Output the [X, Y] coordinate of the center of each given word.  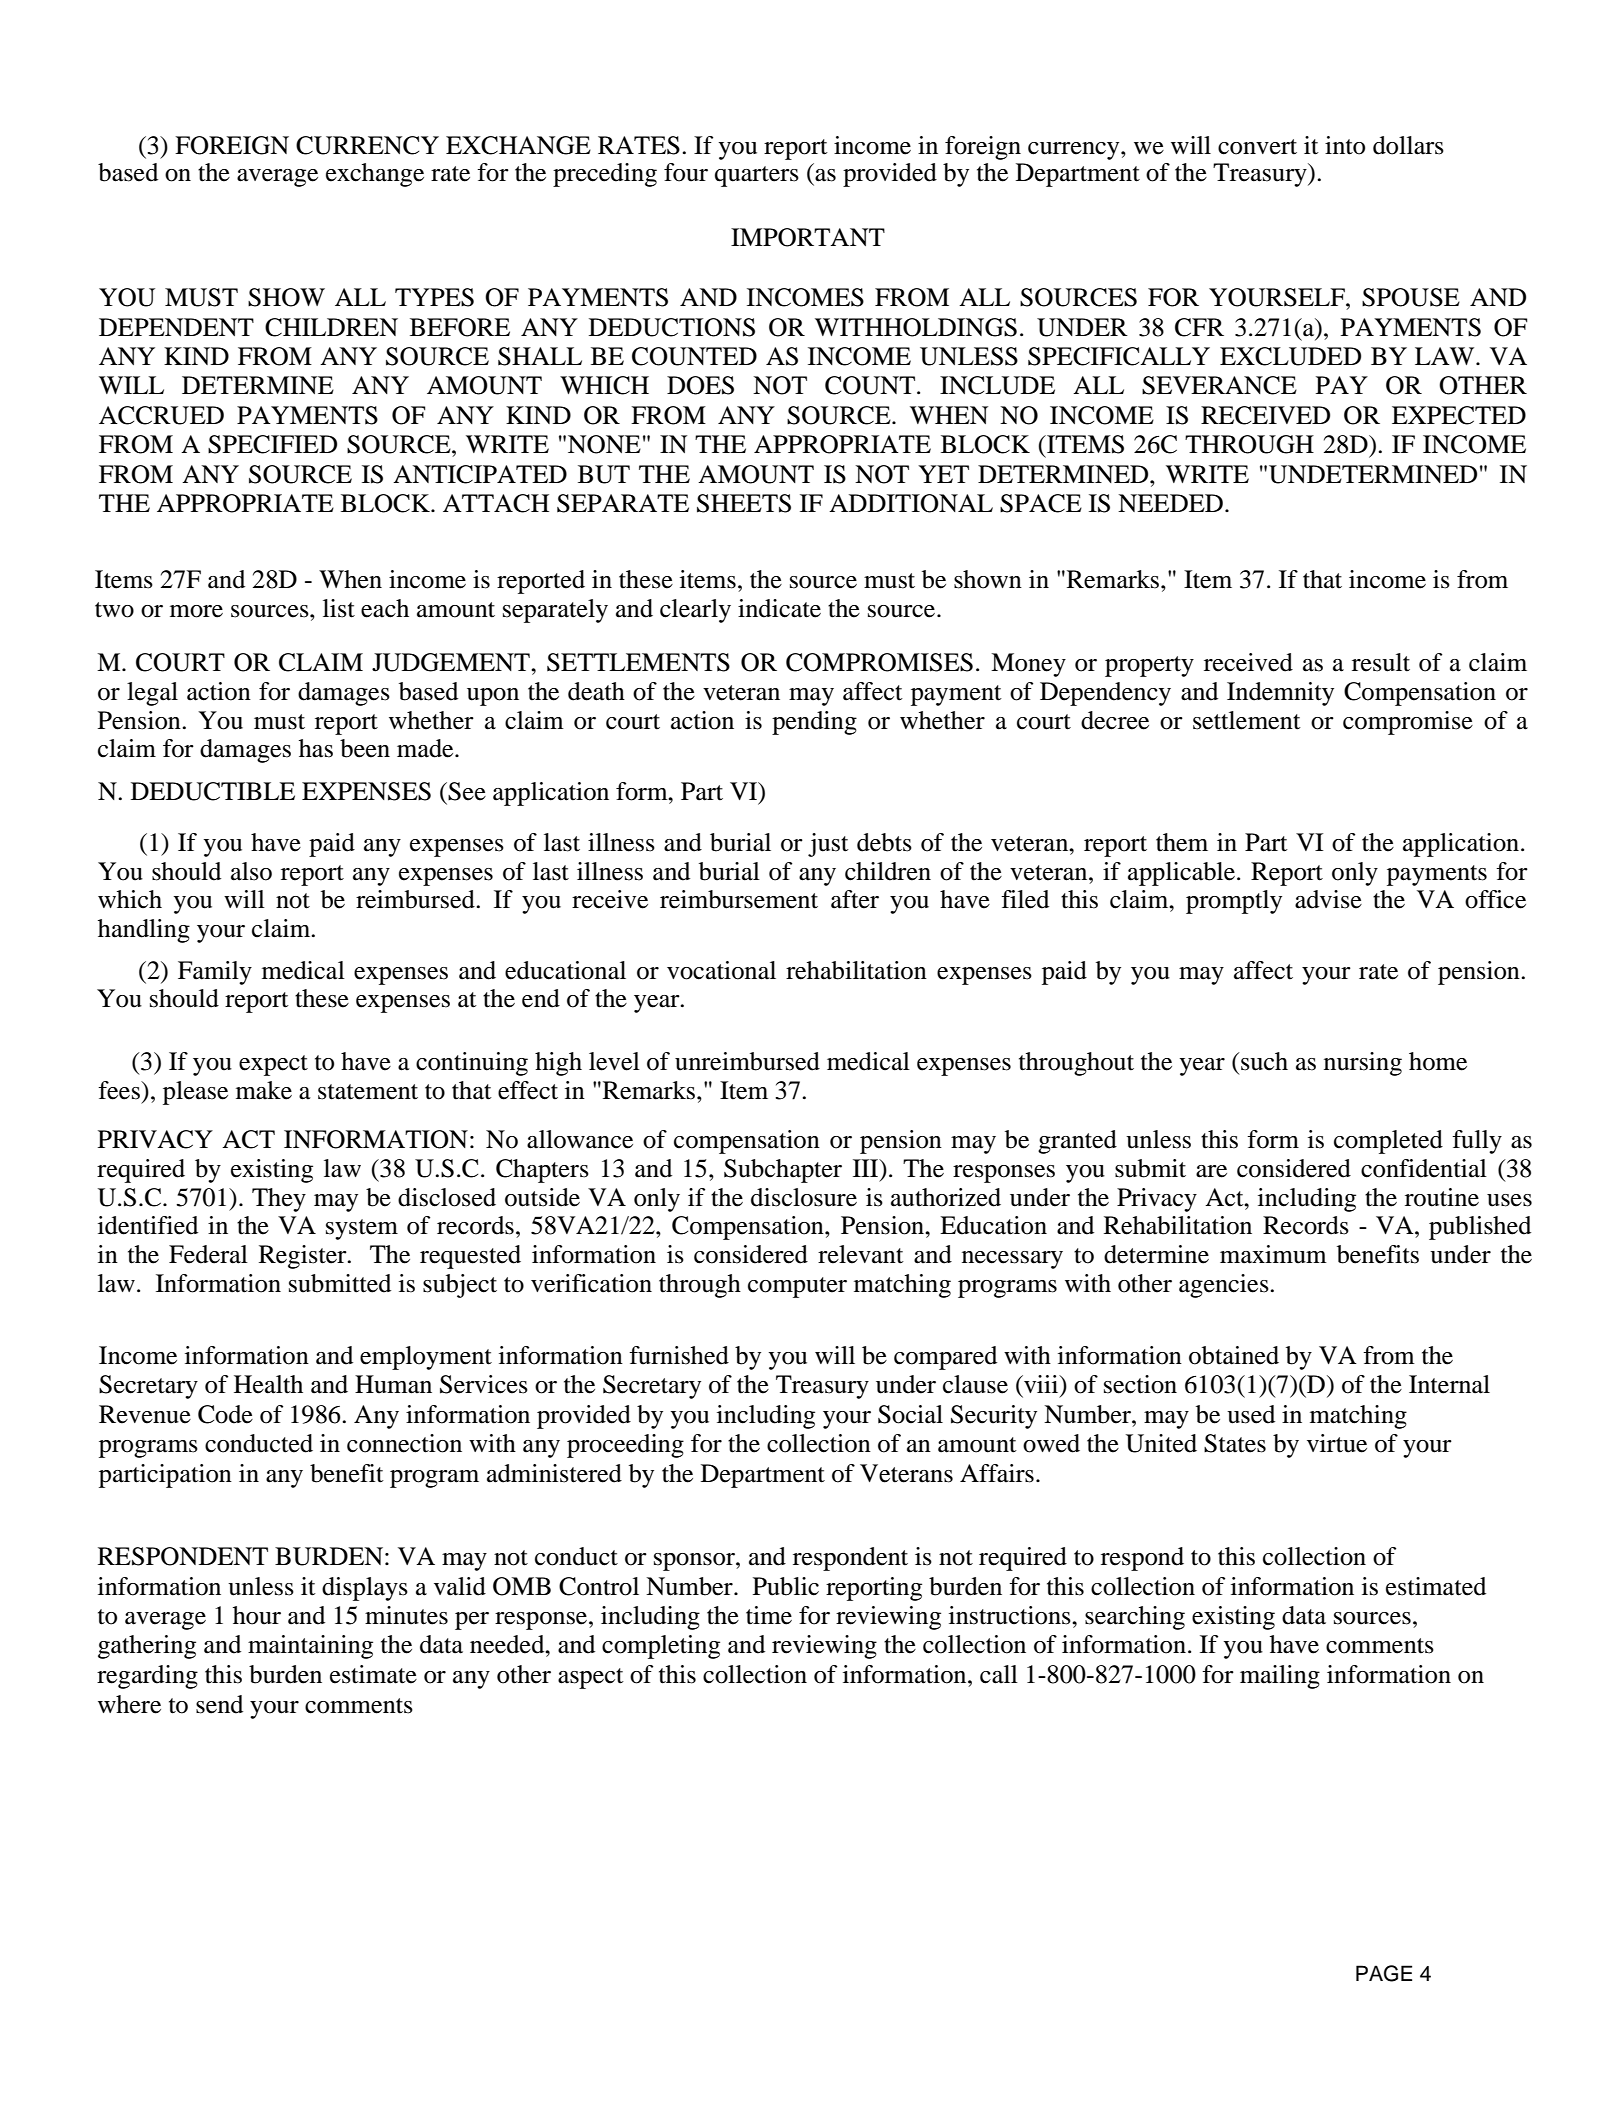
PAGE [1384, 1973]
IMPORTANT [808, 237]
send [219, 1704]
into [1345, 145]
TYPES [434, 297]
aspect [591, 1678]
